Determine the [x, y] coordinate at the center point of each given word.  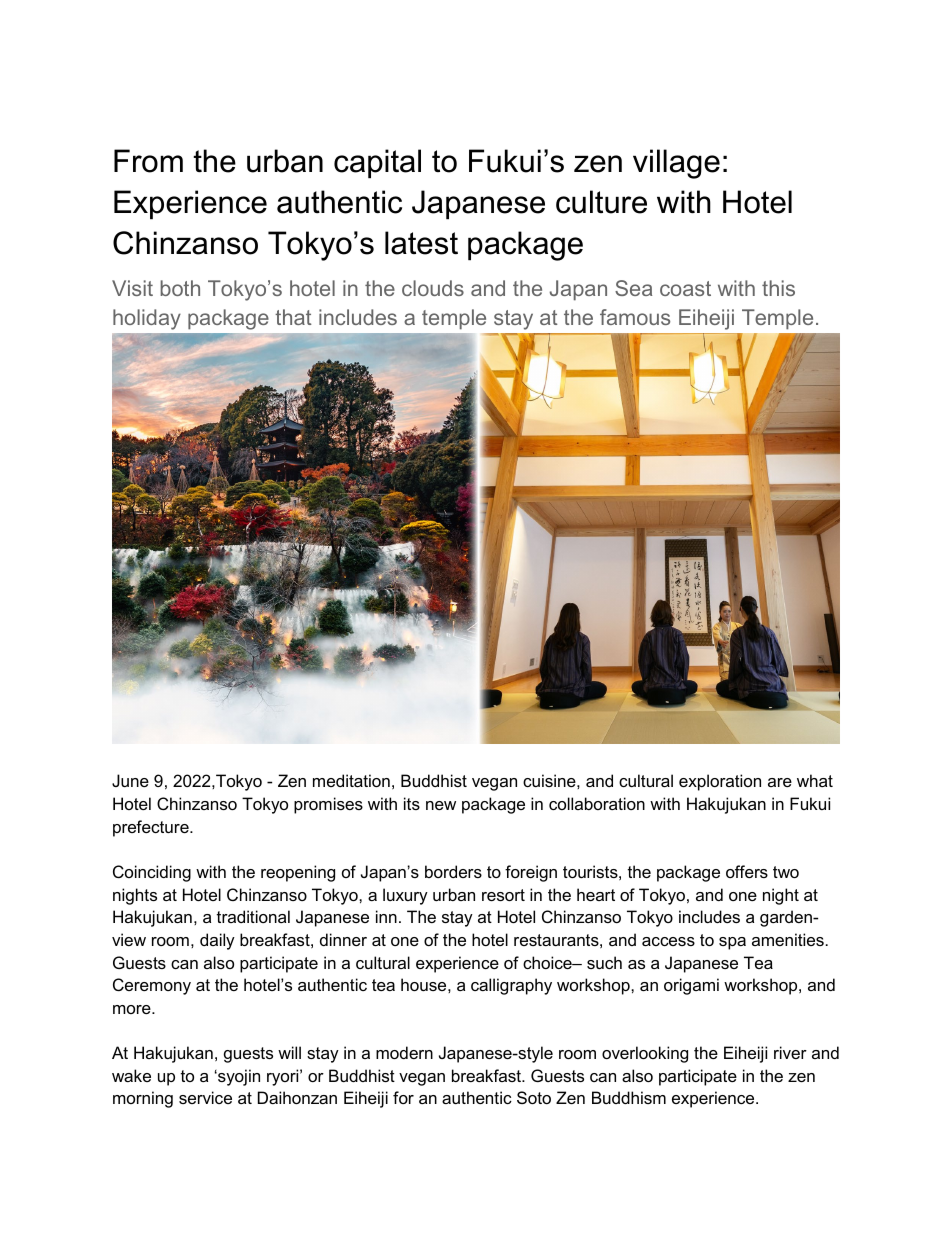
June [130, 780]
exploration [720, 782]
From [148, 161]
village [676, 164]
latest [421, 243]
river [790, 1052]
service [205, 1097]
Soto [534, 1097]
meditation [351, 780]
